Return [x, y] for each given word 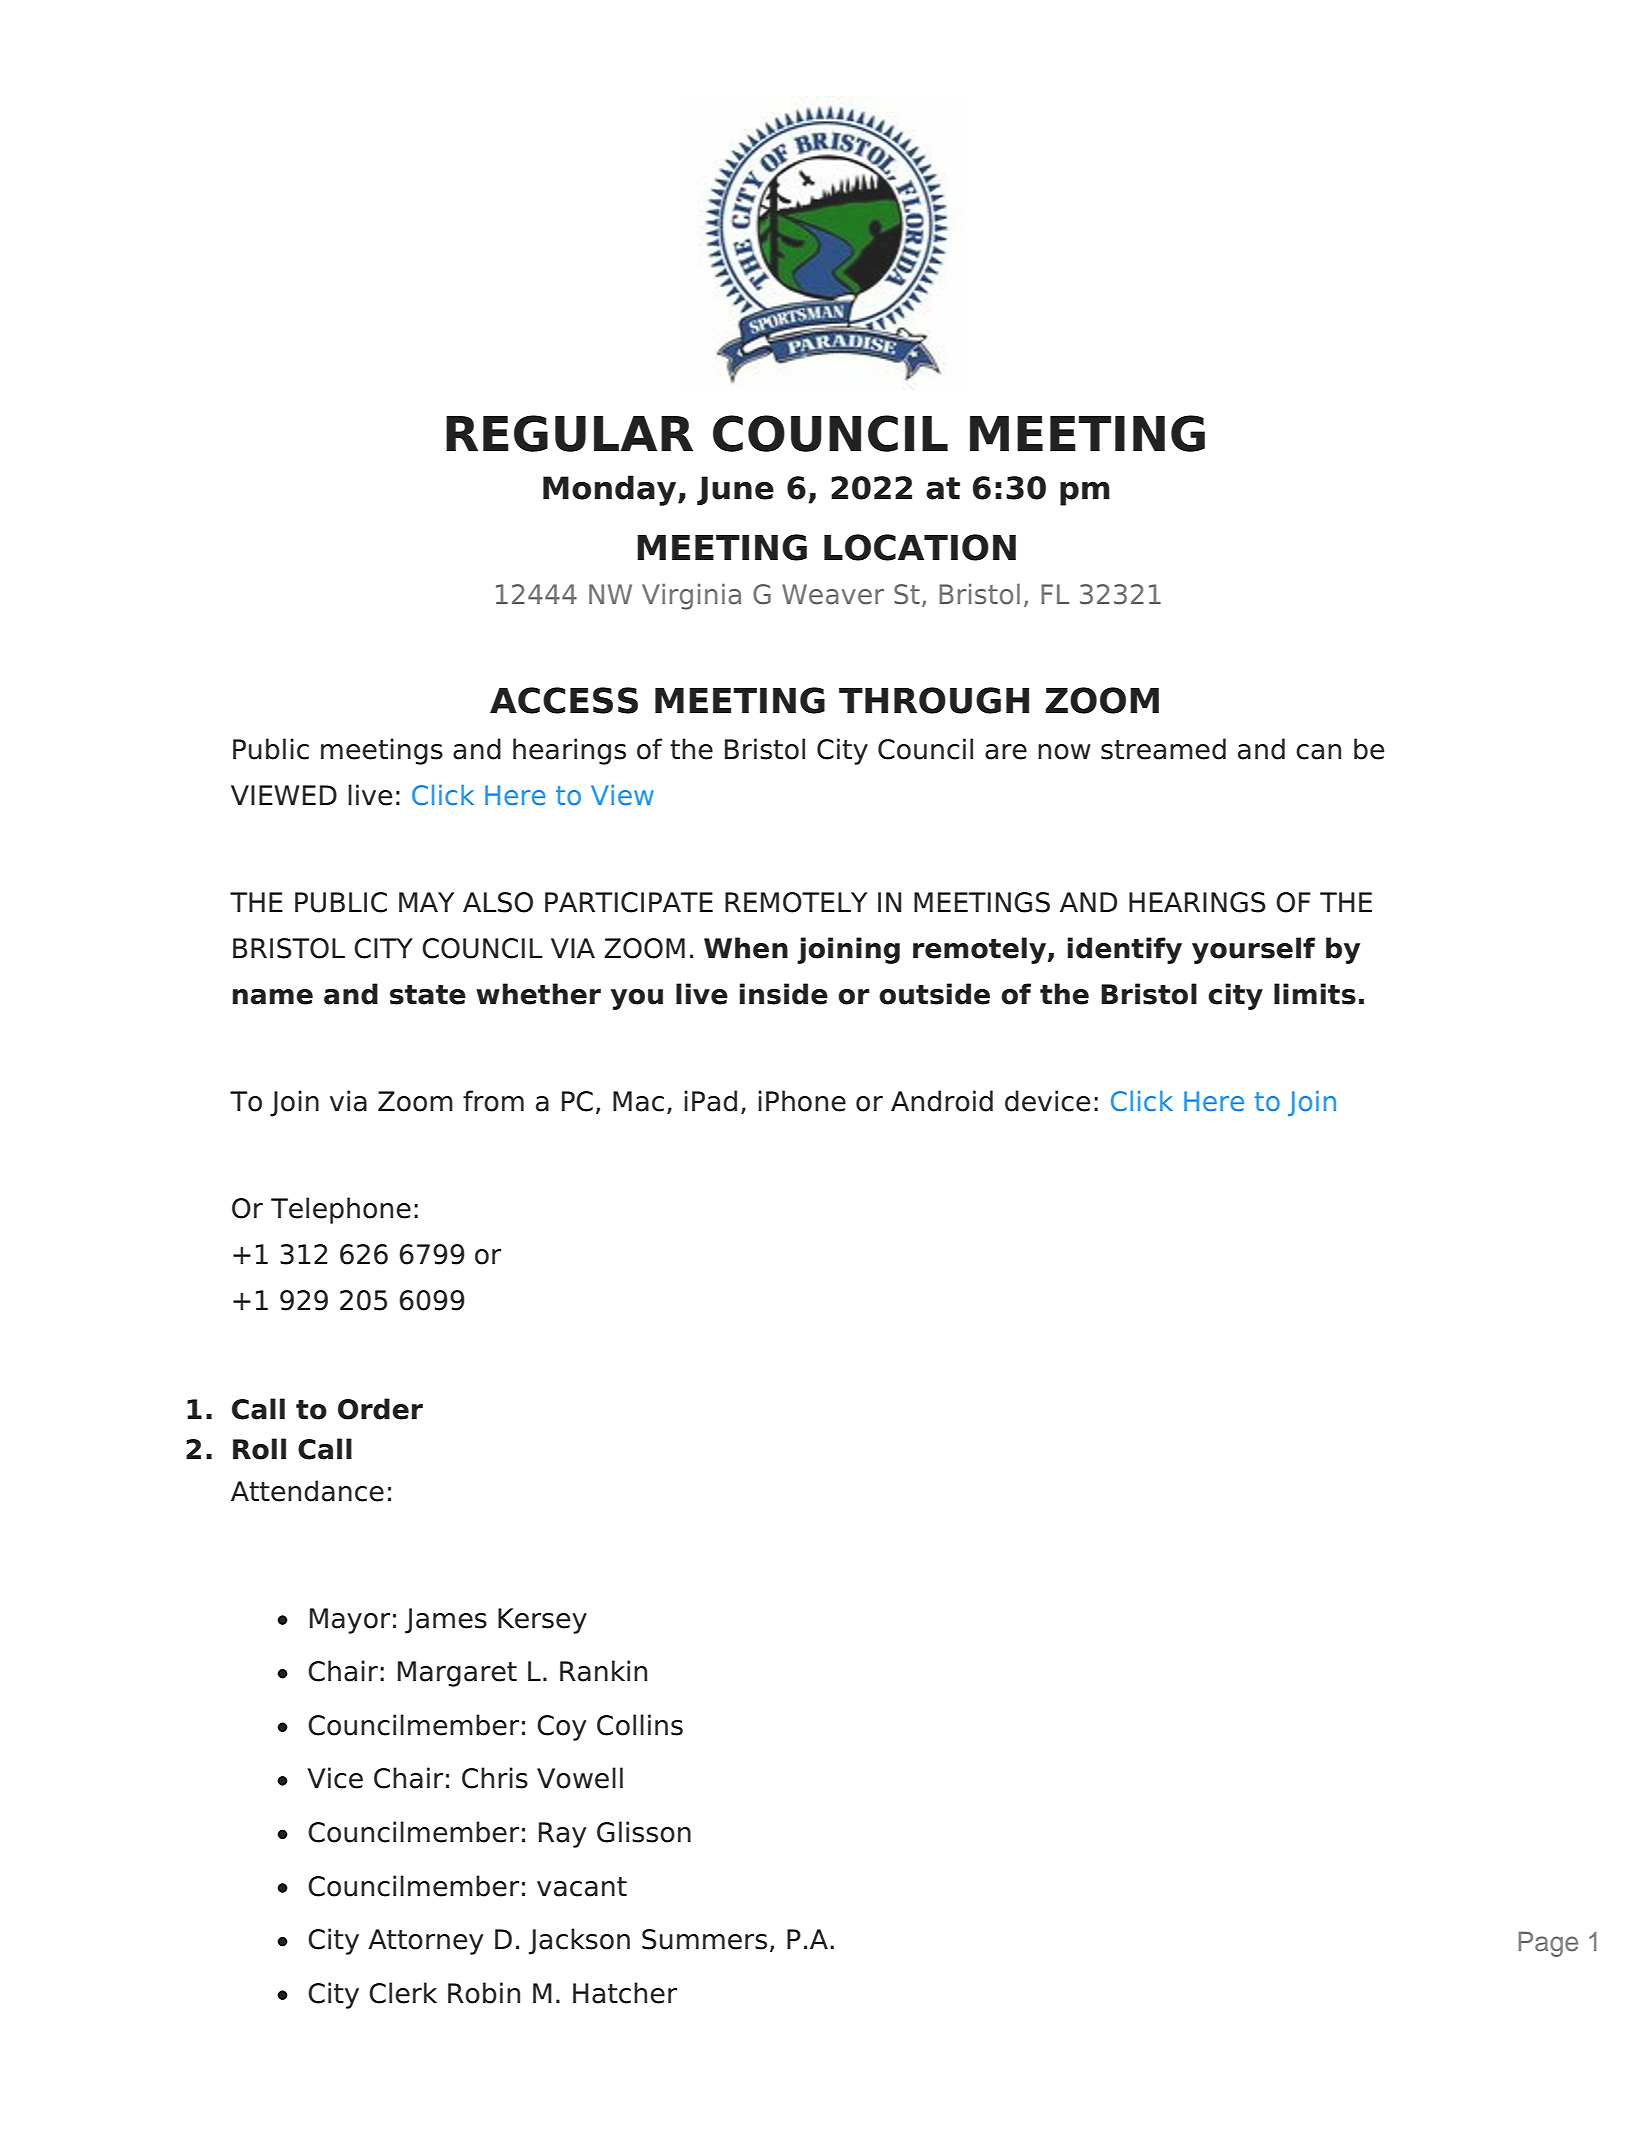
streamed [1163, 749]
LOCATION [920, 547]
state [428, 995]
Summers [704, 1939]
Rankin [603, 1671]
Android [942, 1101]
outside [934, 994]
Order [380, 1409]
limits [1315, 994]
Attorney [426, 1942]
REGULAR [569, 433]
